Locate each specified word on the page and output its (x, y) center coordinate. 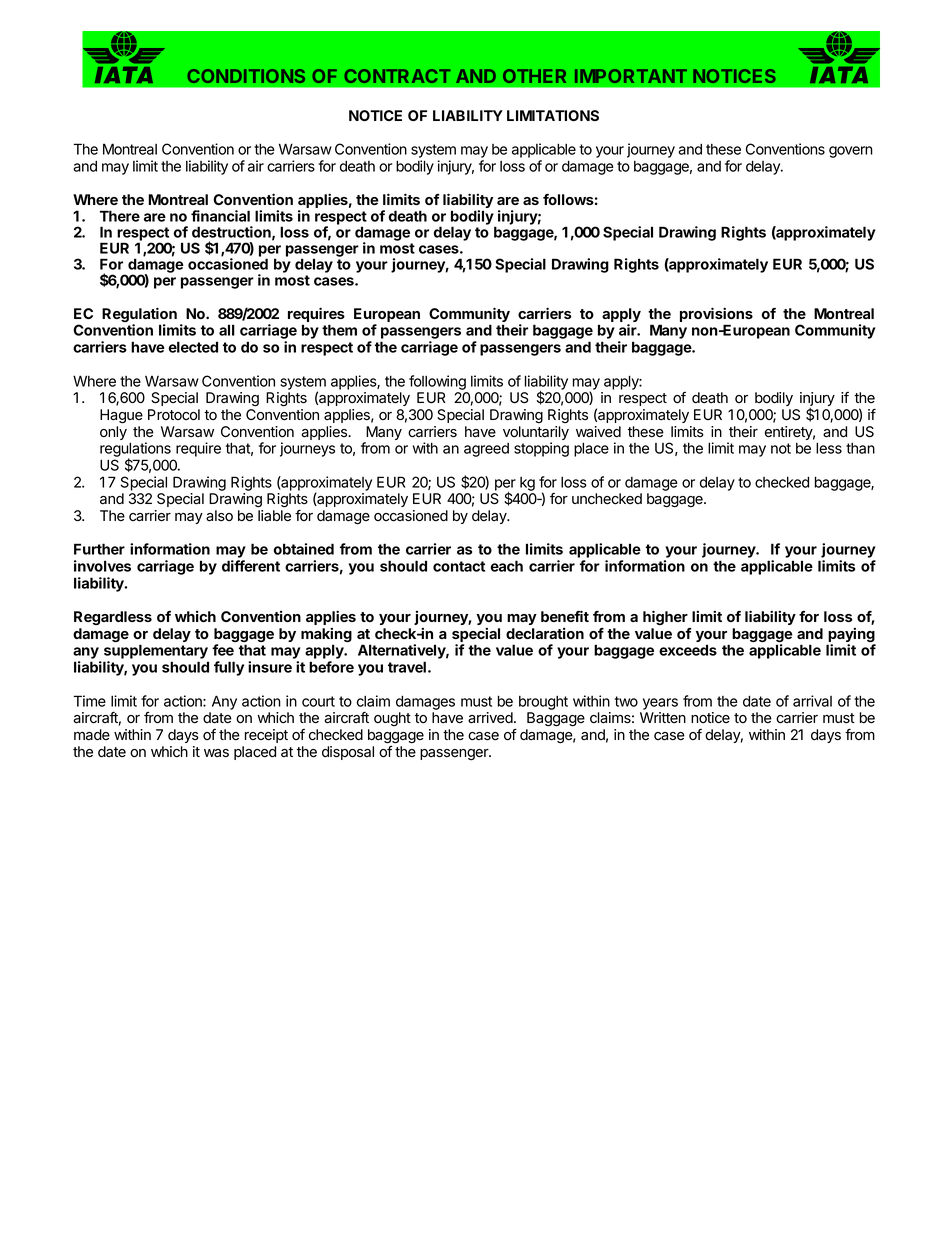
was (216, 753)
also (219, 516)
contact (459, 566)
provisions (716, 316)
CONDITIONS (246, 76)
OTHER (534, 76)
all (227, 330)
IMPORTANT (631, 76)
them (339, 330)
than (860, 448)
